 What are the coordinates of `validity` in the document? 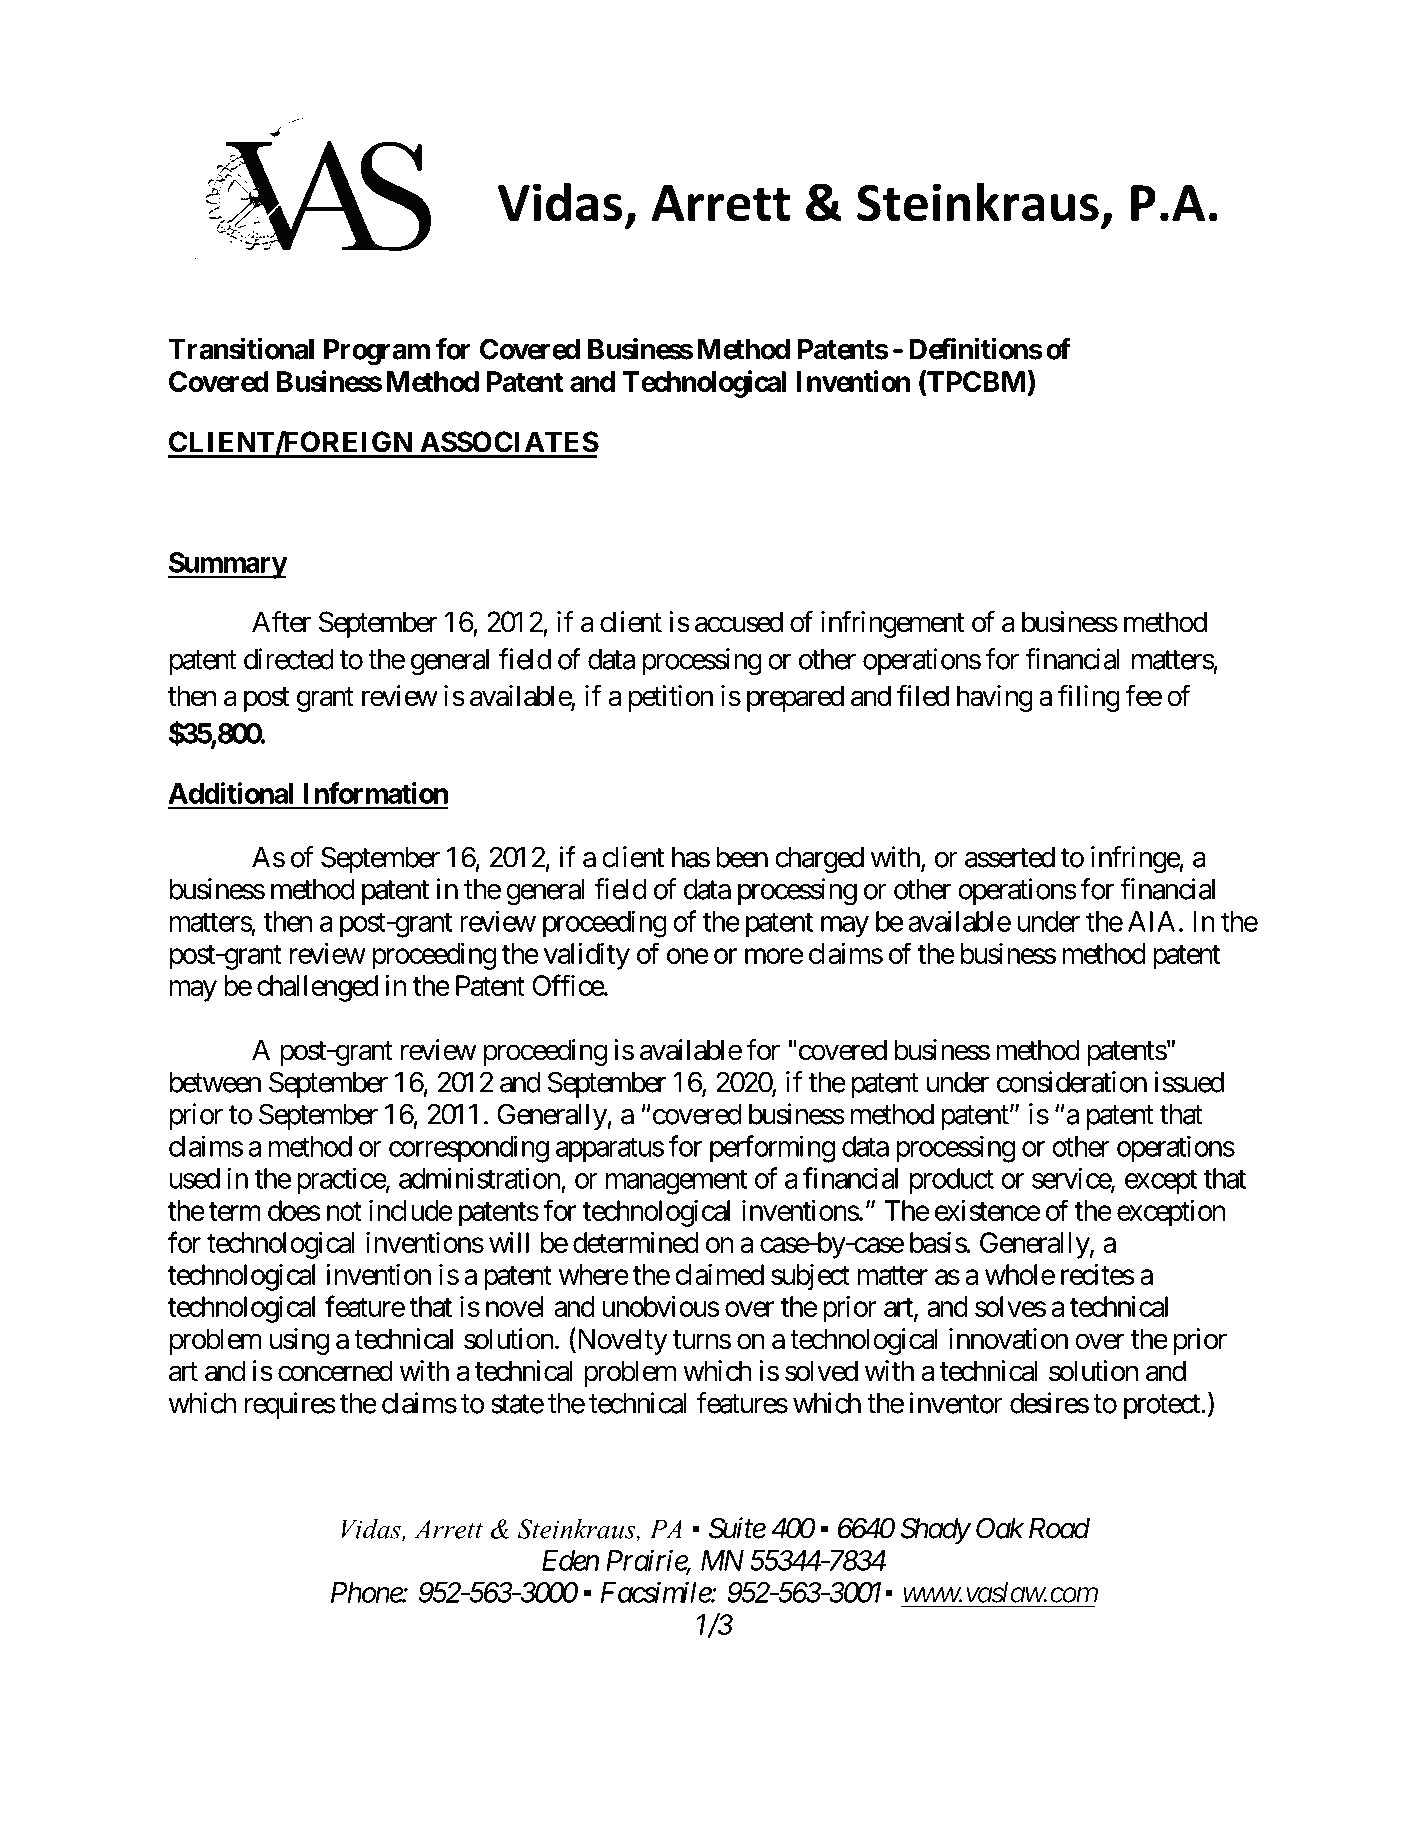 It's located at (587, 956).
